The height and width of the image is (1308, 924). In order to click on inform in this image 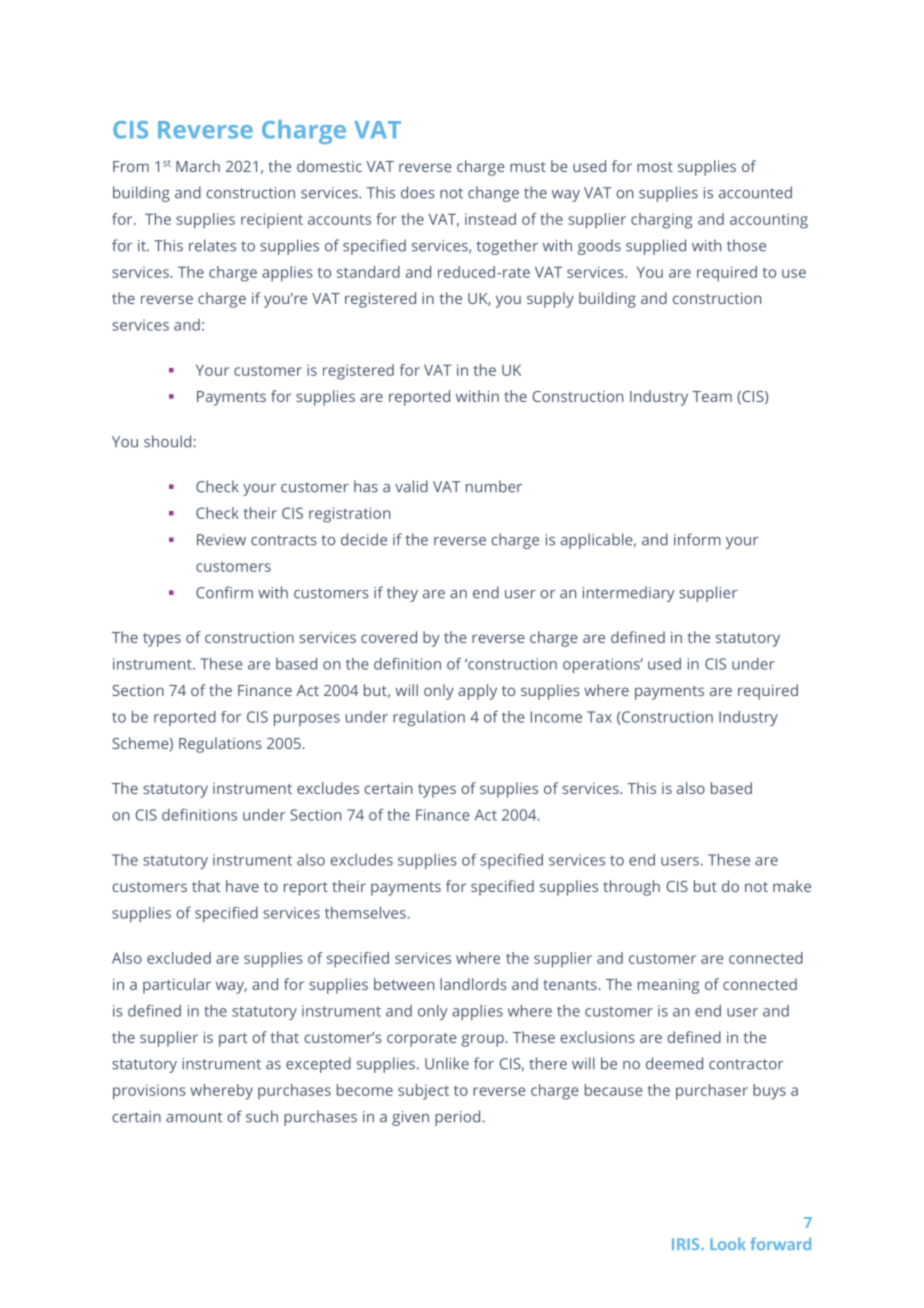, I will do `click(697, 539)`.
